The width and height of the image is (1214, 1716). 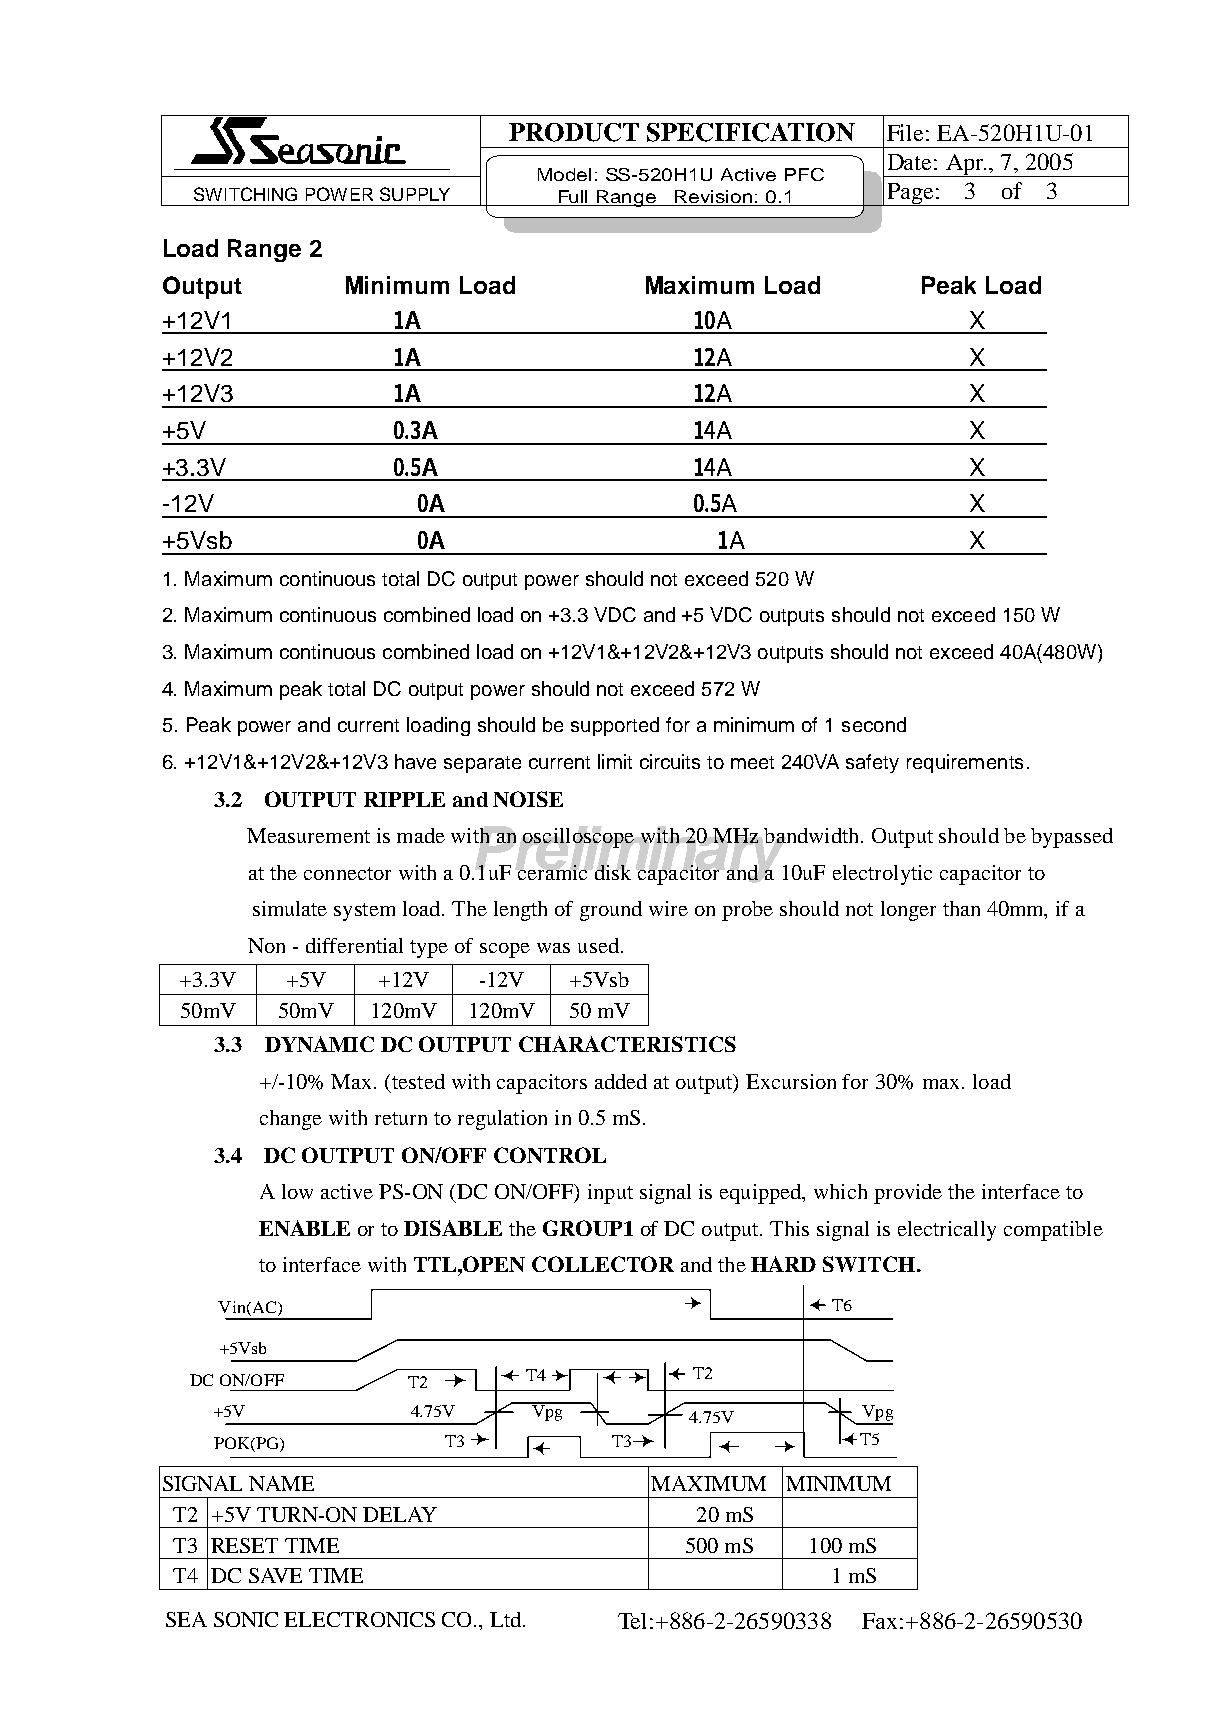 I want to click on second, so click(x=874, y=724).
